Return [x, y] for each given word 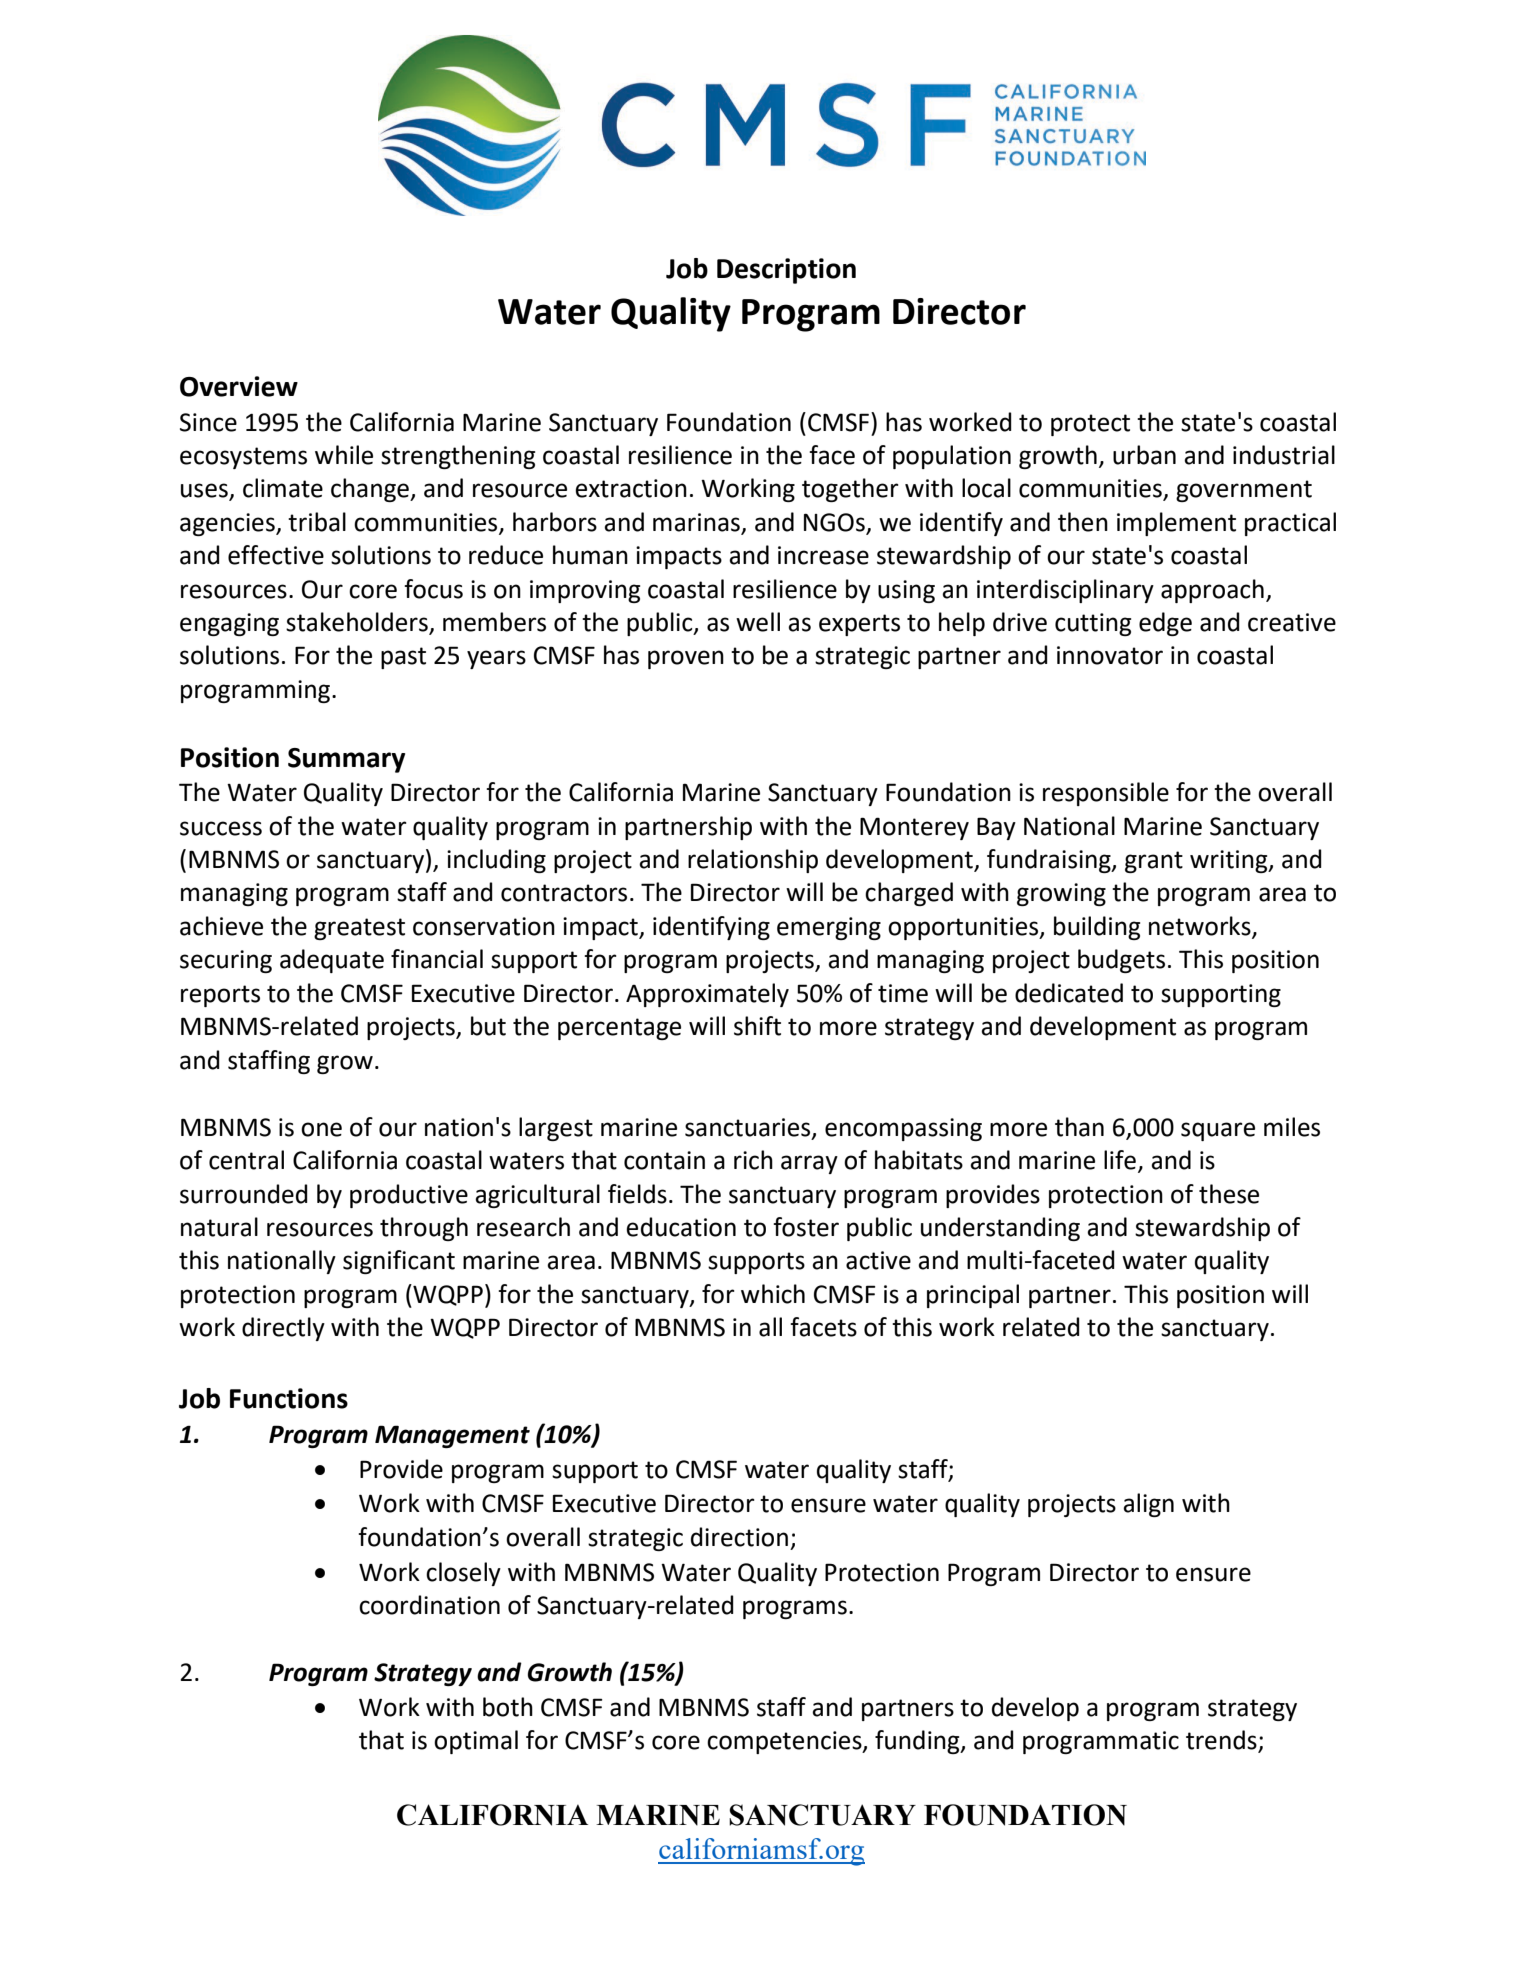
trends [1222, 1741]
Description [786, 271]
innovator [1110, 655]
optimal [476, 1742]
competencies [785, 1742]
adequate [332, 961]
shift [757, 1026]
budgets [1121, 961]
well [758, 622]
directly [283, 1329]
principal [973, 1296]
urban [1144, 455]
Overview [239, 386]
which [773, 1294]
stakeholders [358, 623]
